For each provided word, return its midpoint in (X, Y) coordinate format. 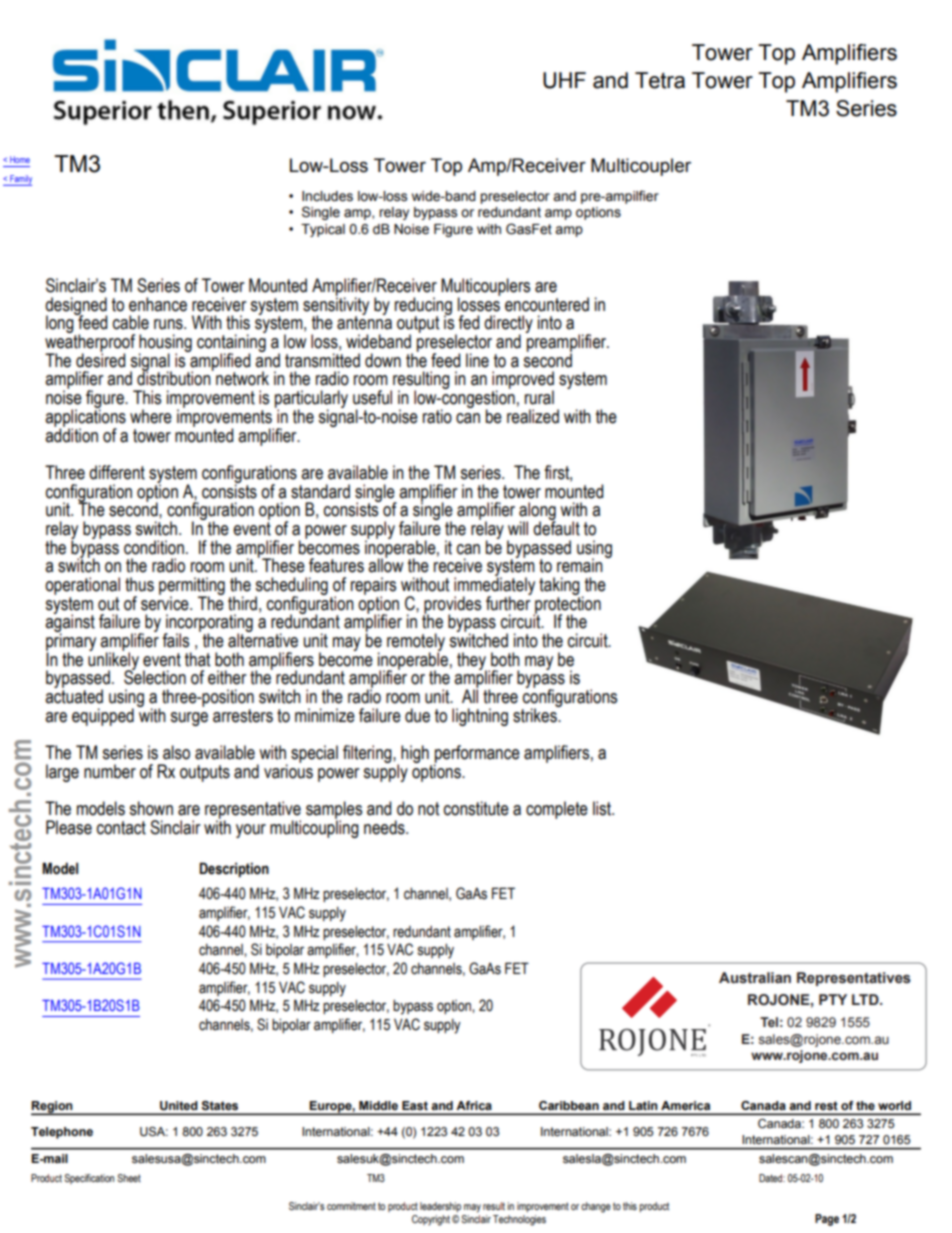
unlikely (113, 661)
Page (827, 1220)
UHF (564, 80)
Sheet (129, 1178)
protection (567, 605)
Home (20, 159)
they (472, 662)
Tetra (660, 80)
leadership (440, 1207)
